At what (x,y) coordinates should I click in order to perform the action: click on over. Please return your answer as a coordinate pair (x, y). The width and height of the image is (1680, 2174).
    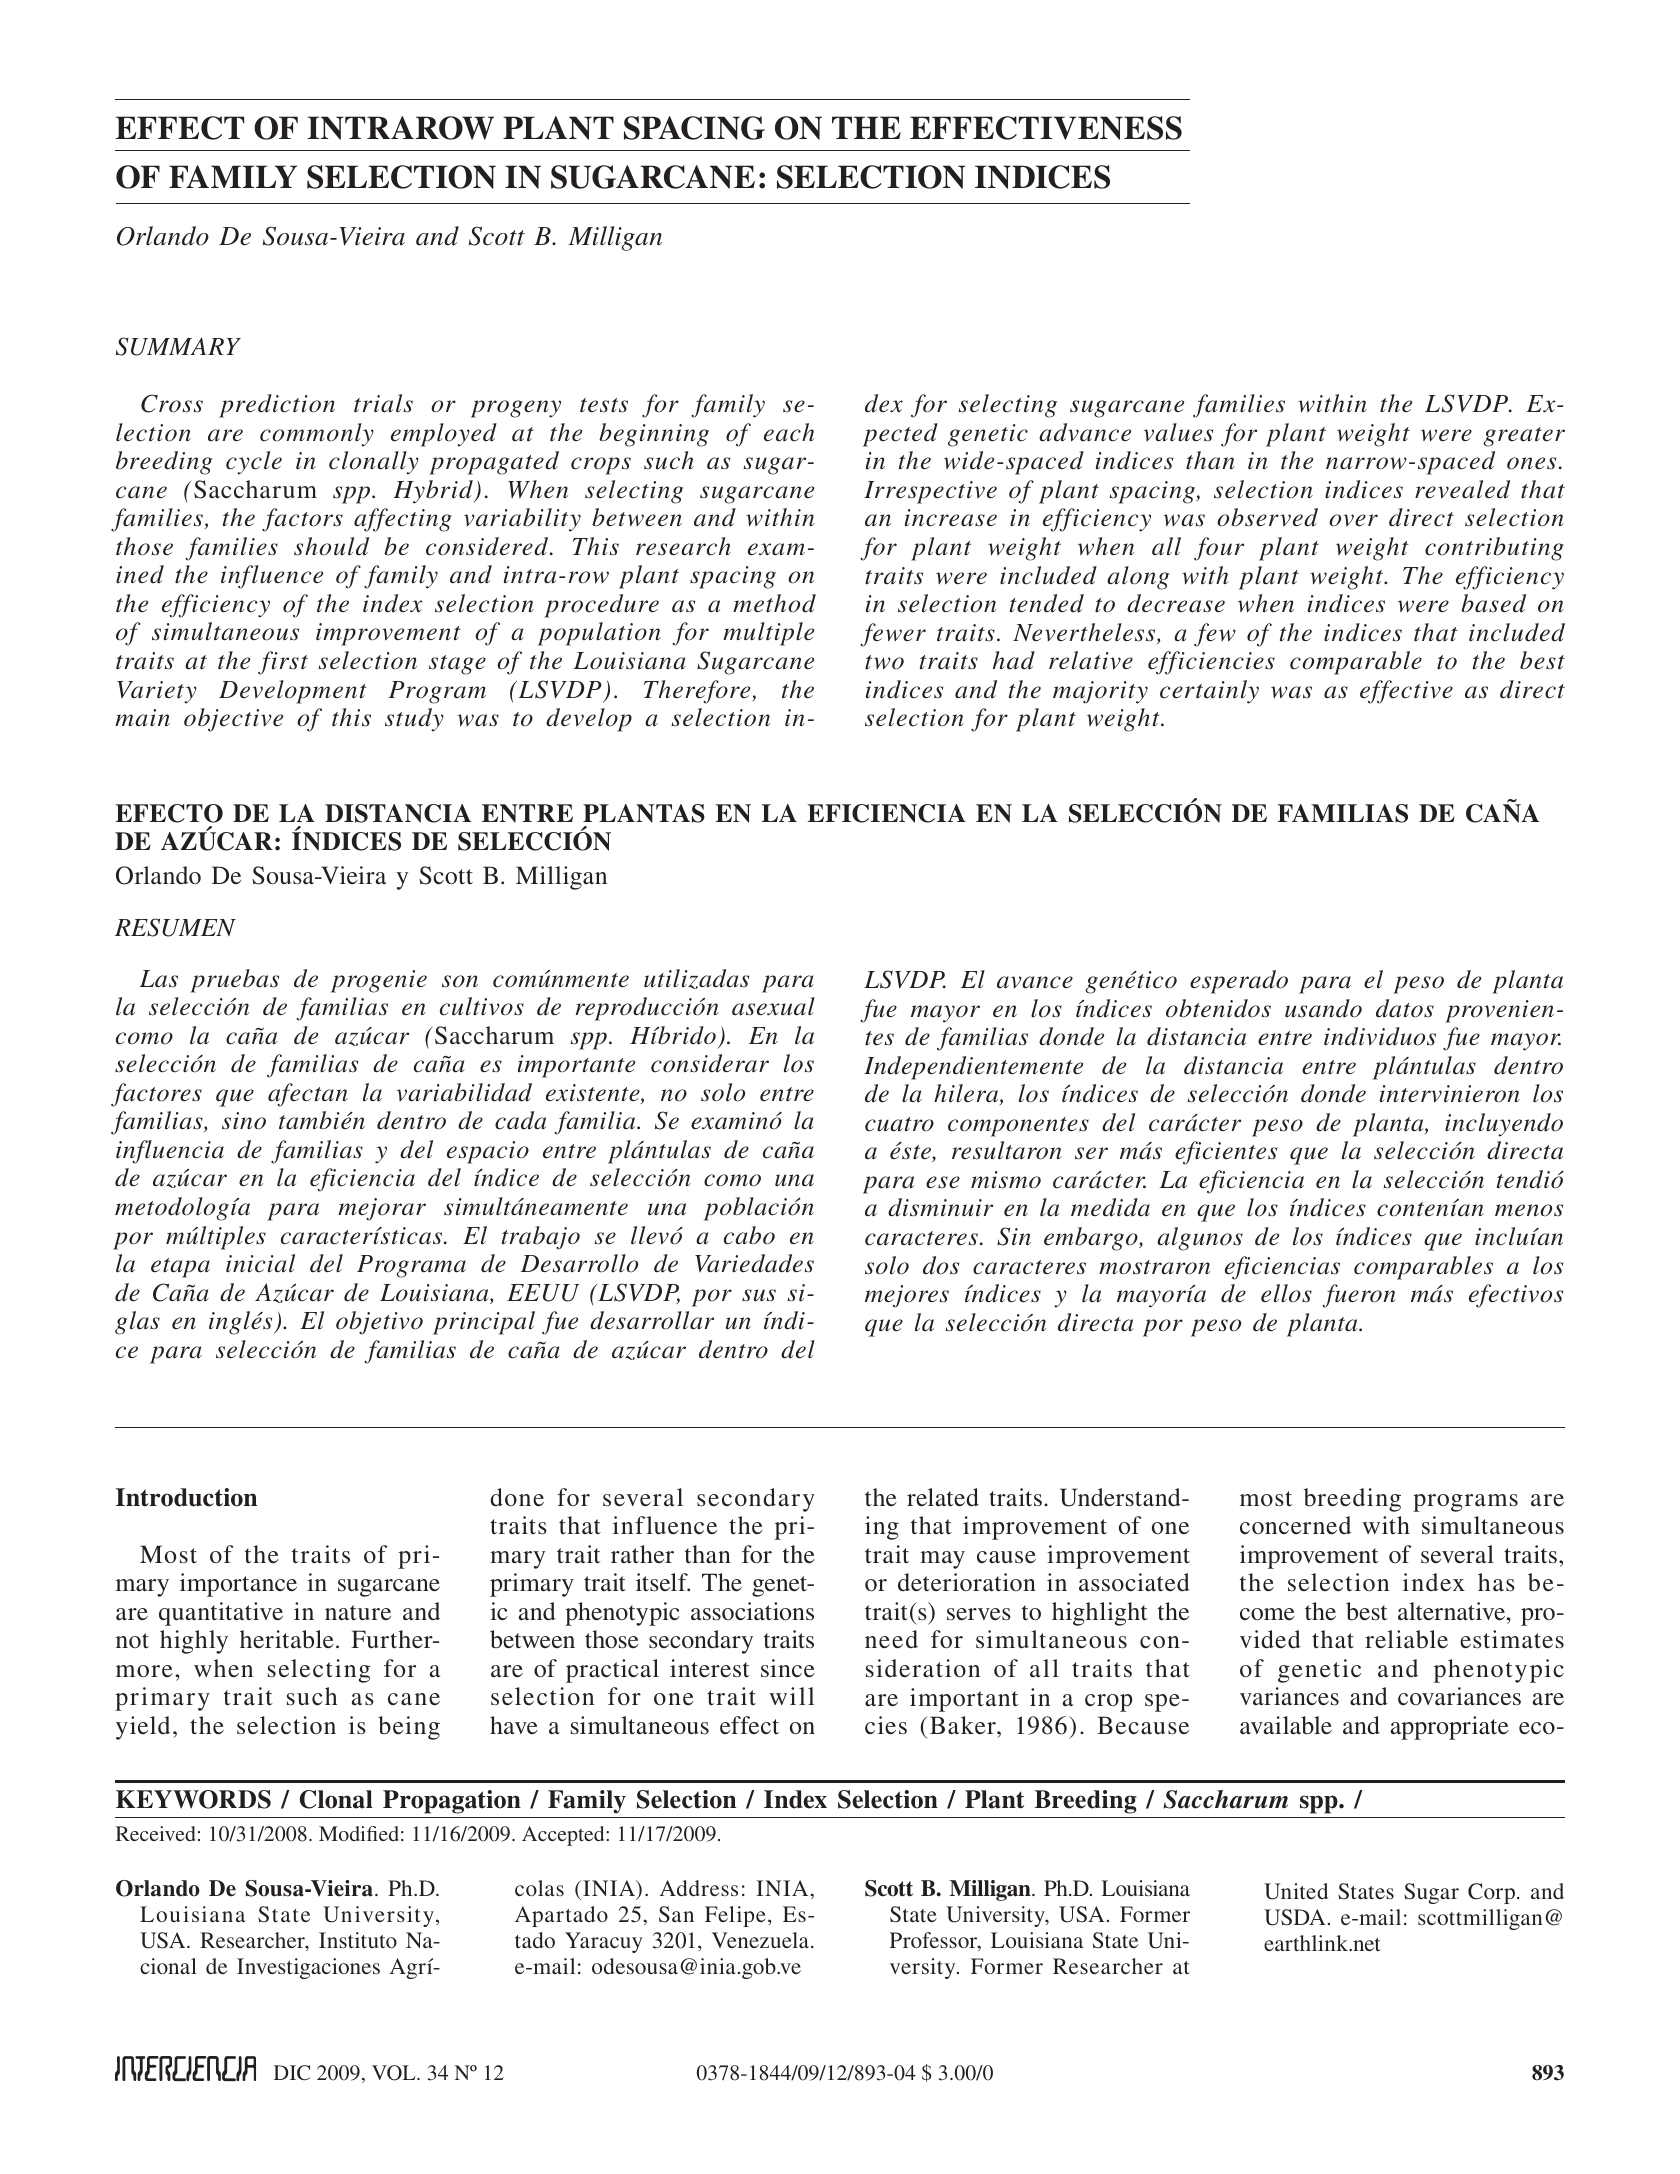
    Looking at the image, I should click on (1353, 520).
